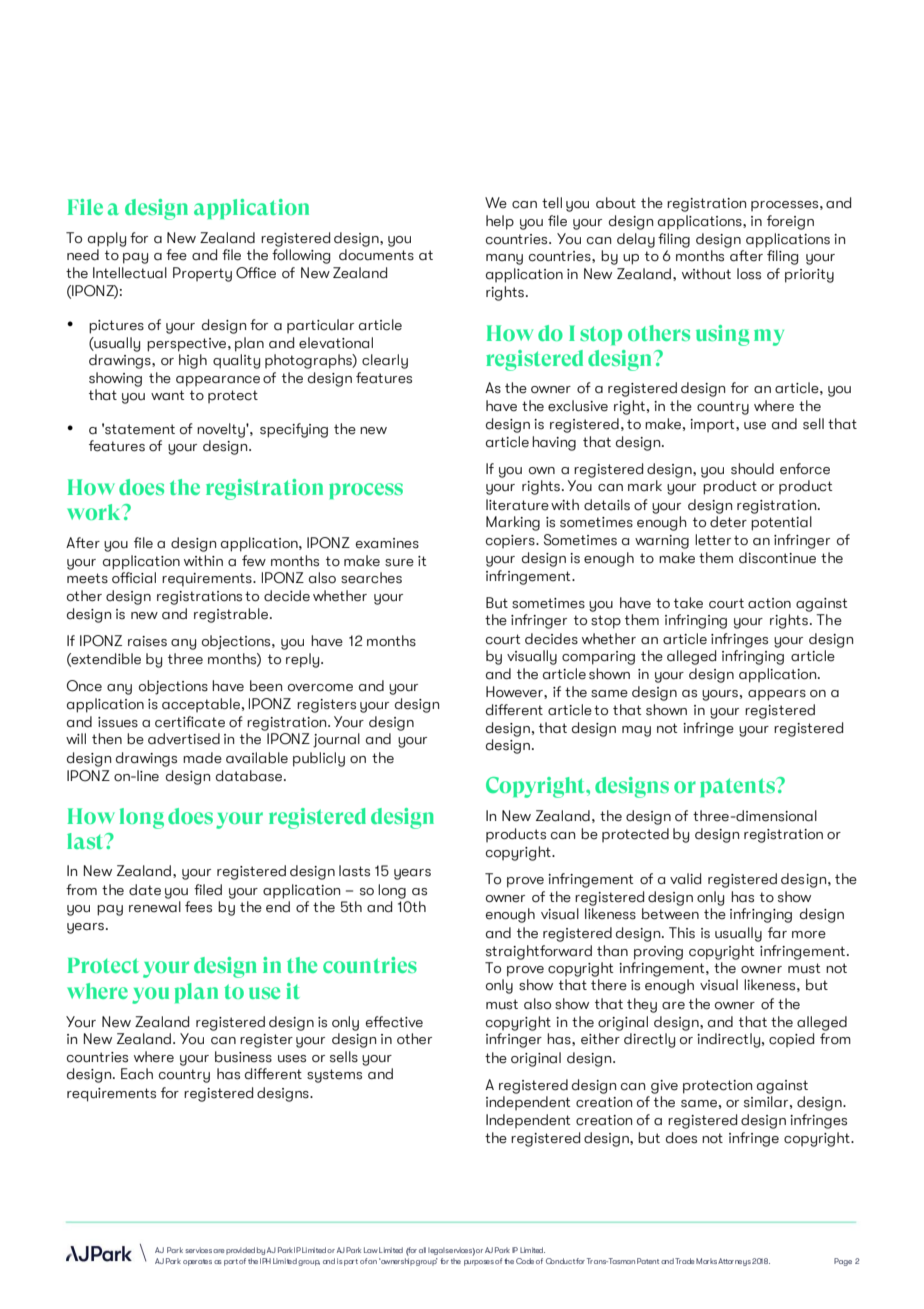 The image size is (924, 1309). What do you see at coordinates (777, 558) in the document?
I see `discontinue` at bounding box center [777, 558].
